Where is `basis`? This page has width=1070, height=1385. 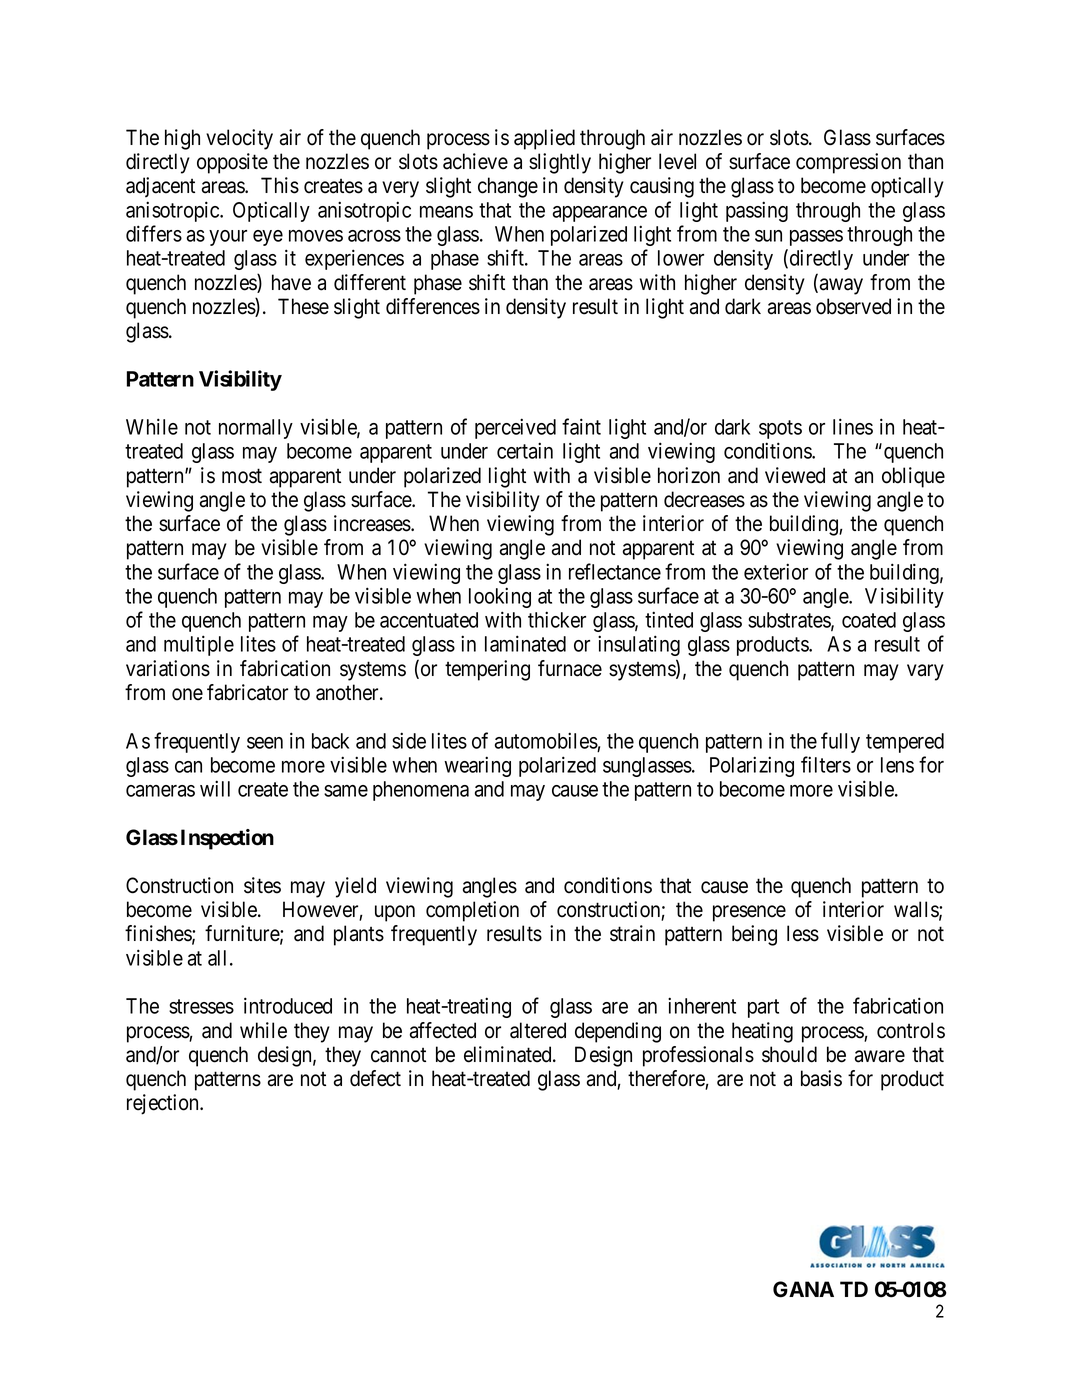 basis is located at coordinates (821, 1078).
